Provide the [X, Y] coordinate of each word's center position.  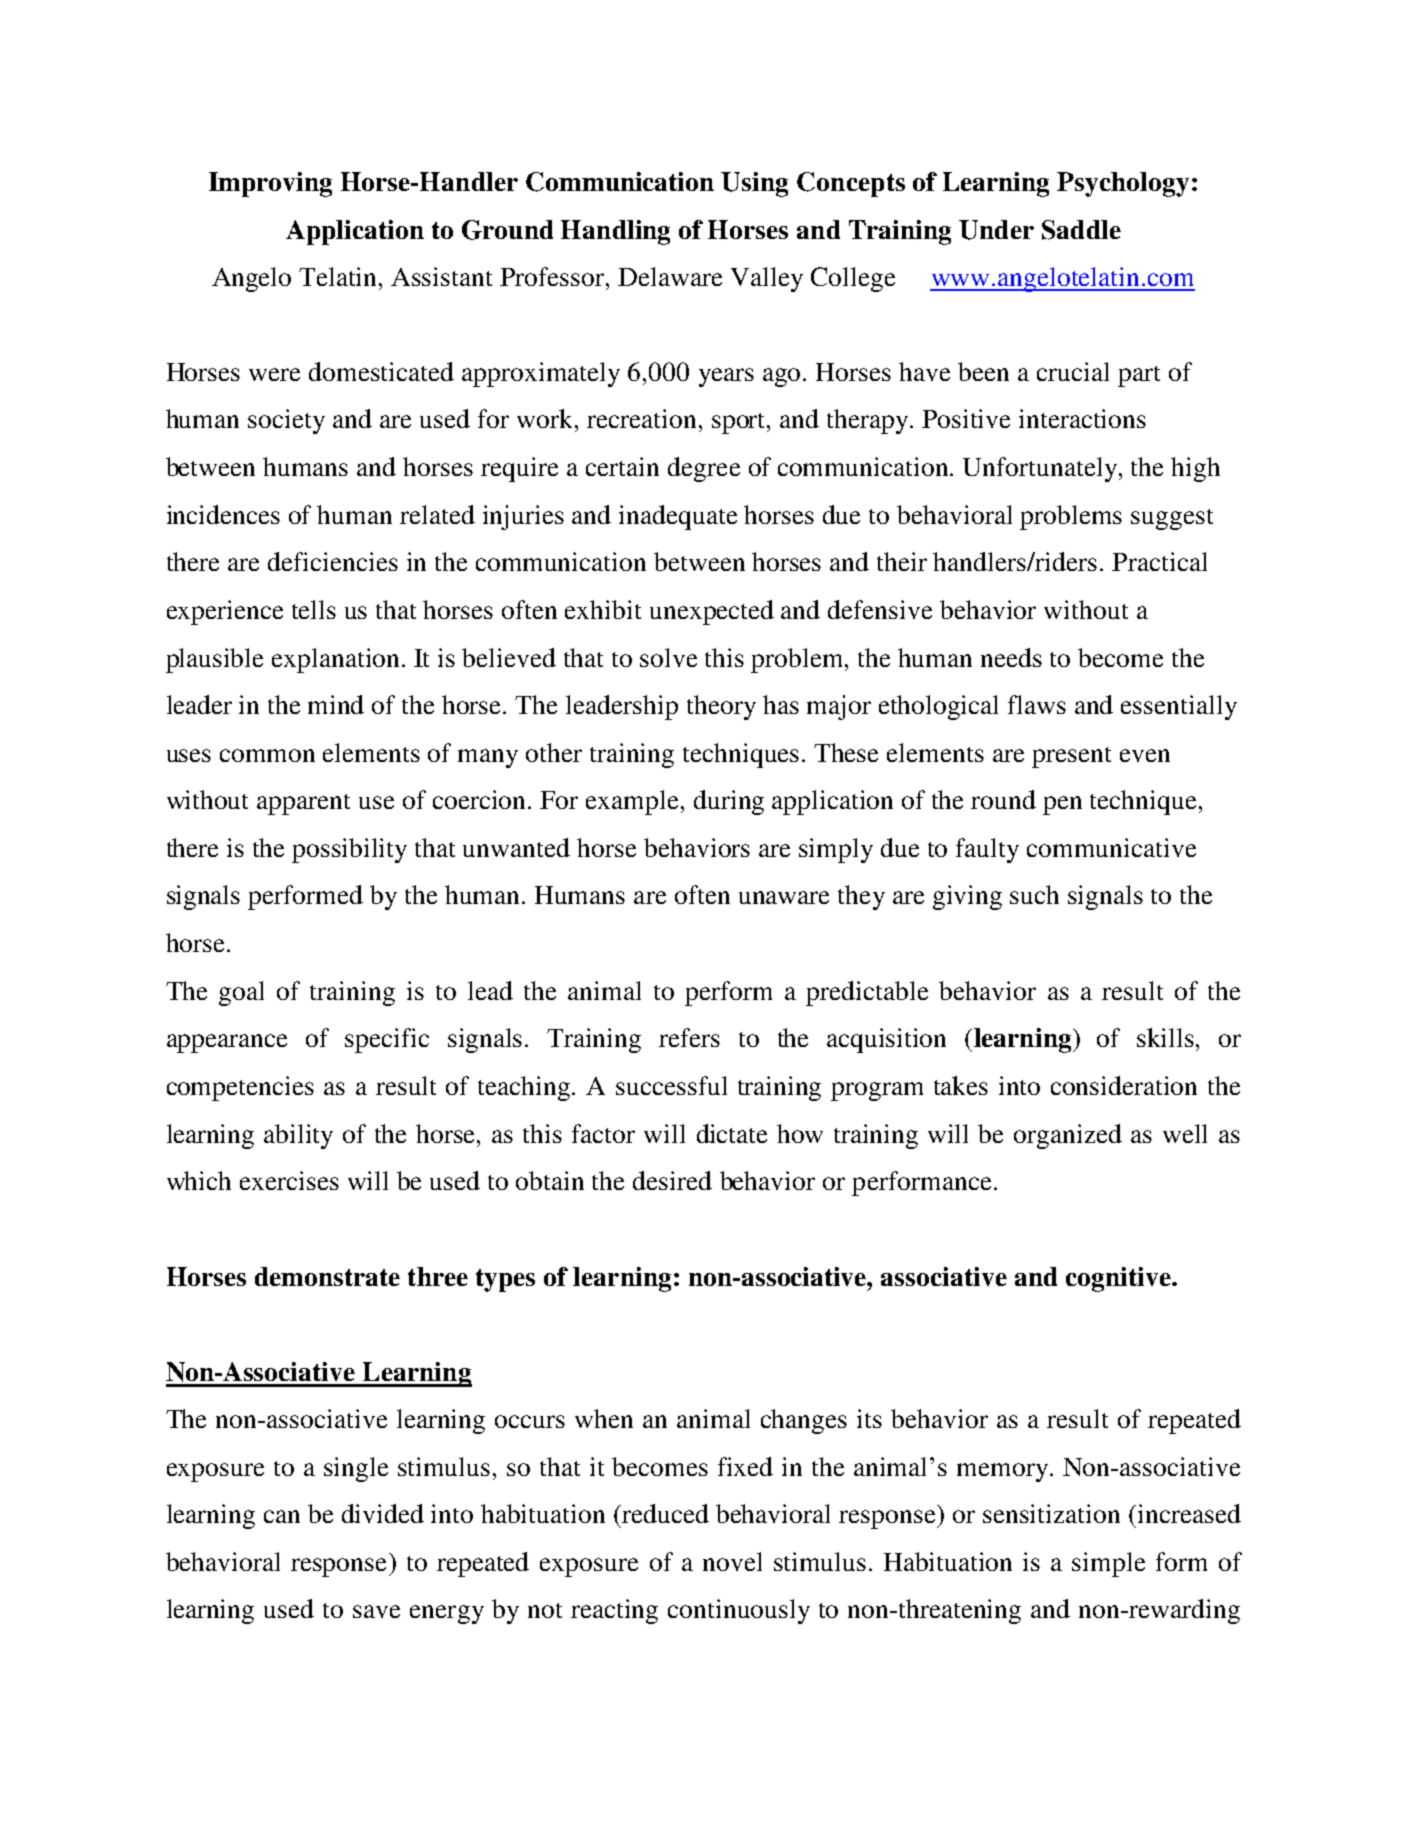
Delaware [670, 276]
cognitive [1119, 1279]
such [1034, 894]
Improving [270, 184]
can [282, 1516]
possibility [349, 850]
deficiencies [333, 561]
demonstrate [327, 1276]
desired [672, 1180]
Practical [1159, 561]
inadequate [678, 517]
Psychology [1123, 184]
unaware [784, 897]
